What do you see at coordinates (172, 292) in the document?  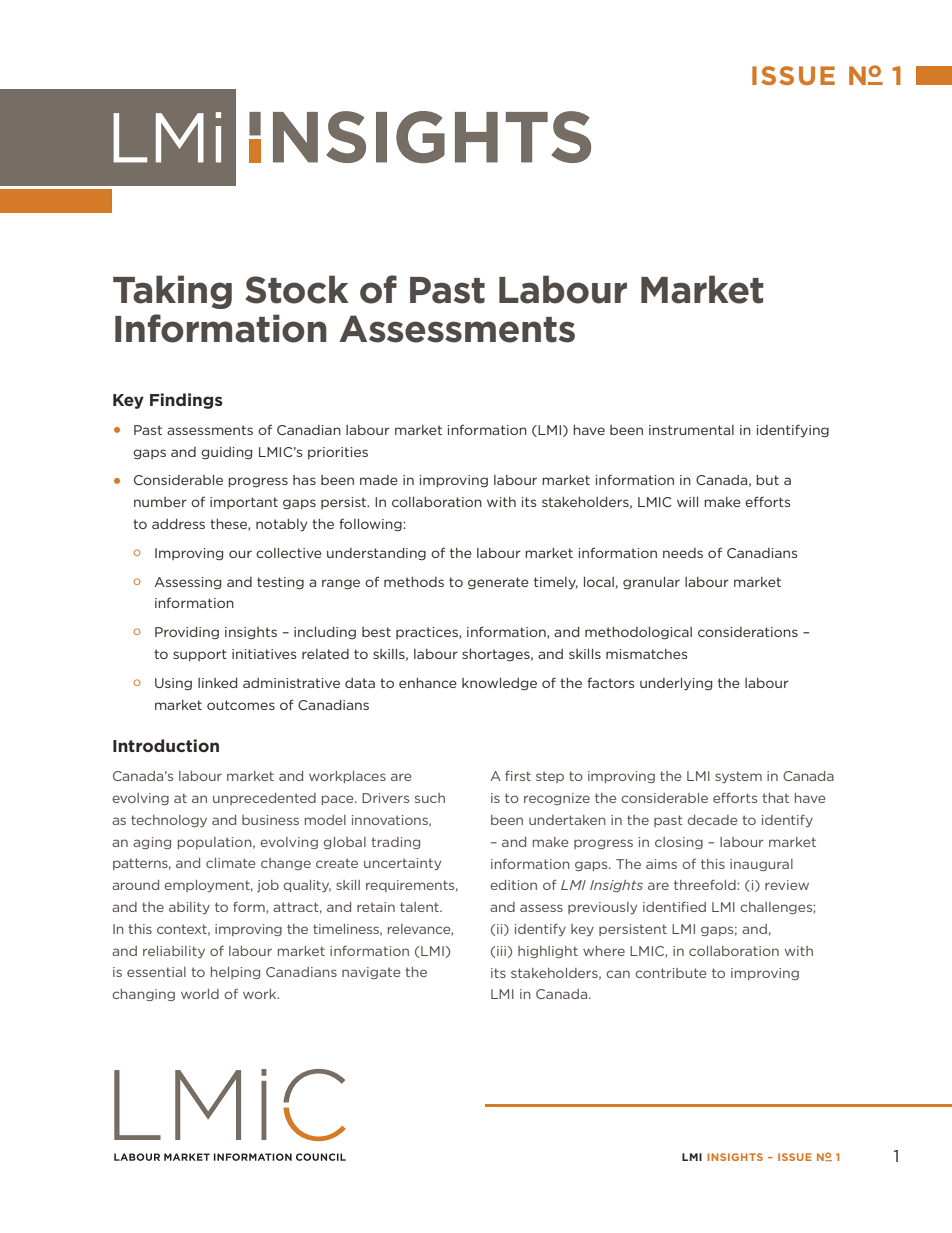 I see `Taking` at bounding box center [172, 292].
